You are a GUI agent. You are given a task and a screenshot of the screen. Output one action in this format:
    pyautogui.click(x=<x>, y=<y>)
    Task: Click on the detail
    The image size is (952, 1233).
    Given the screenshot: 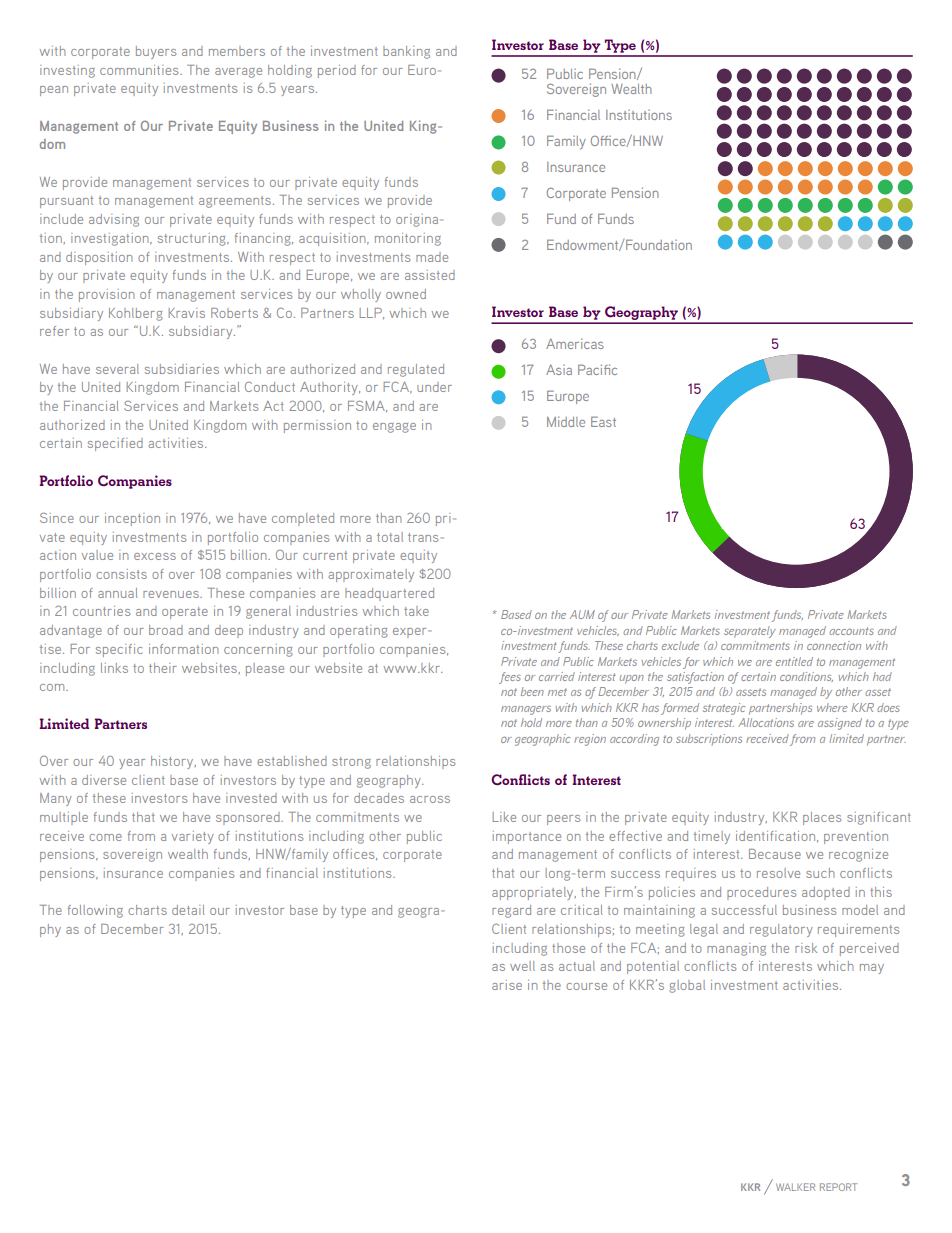 What is the action you would take?
    pyautogui.click(x=188, y=910)
